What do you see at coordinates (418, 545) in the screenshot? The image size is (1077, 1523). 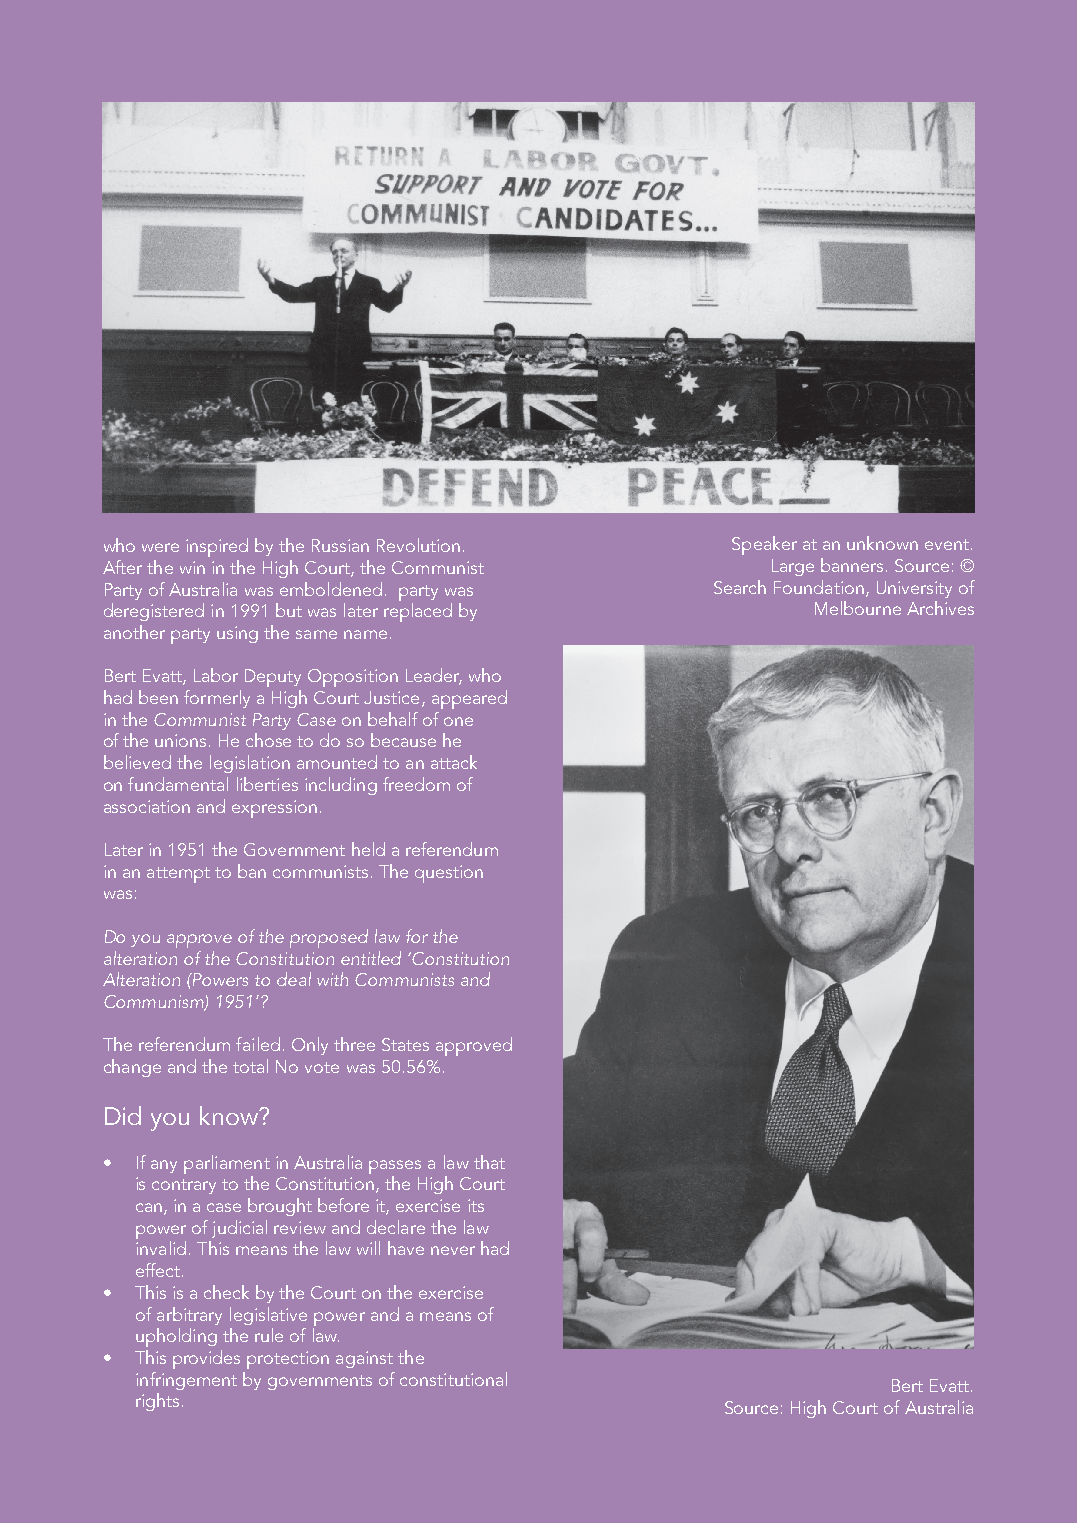 I see `Revolution` at bounding box center [418, 545].
